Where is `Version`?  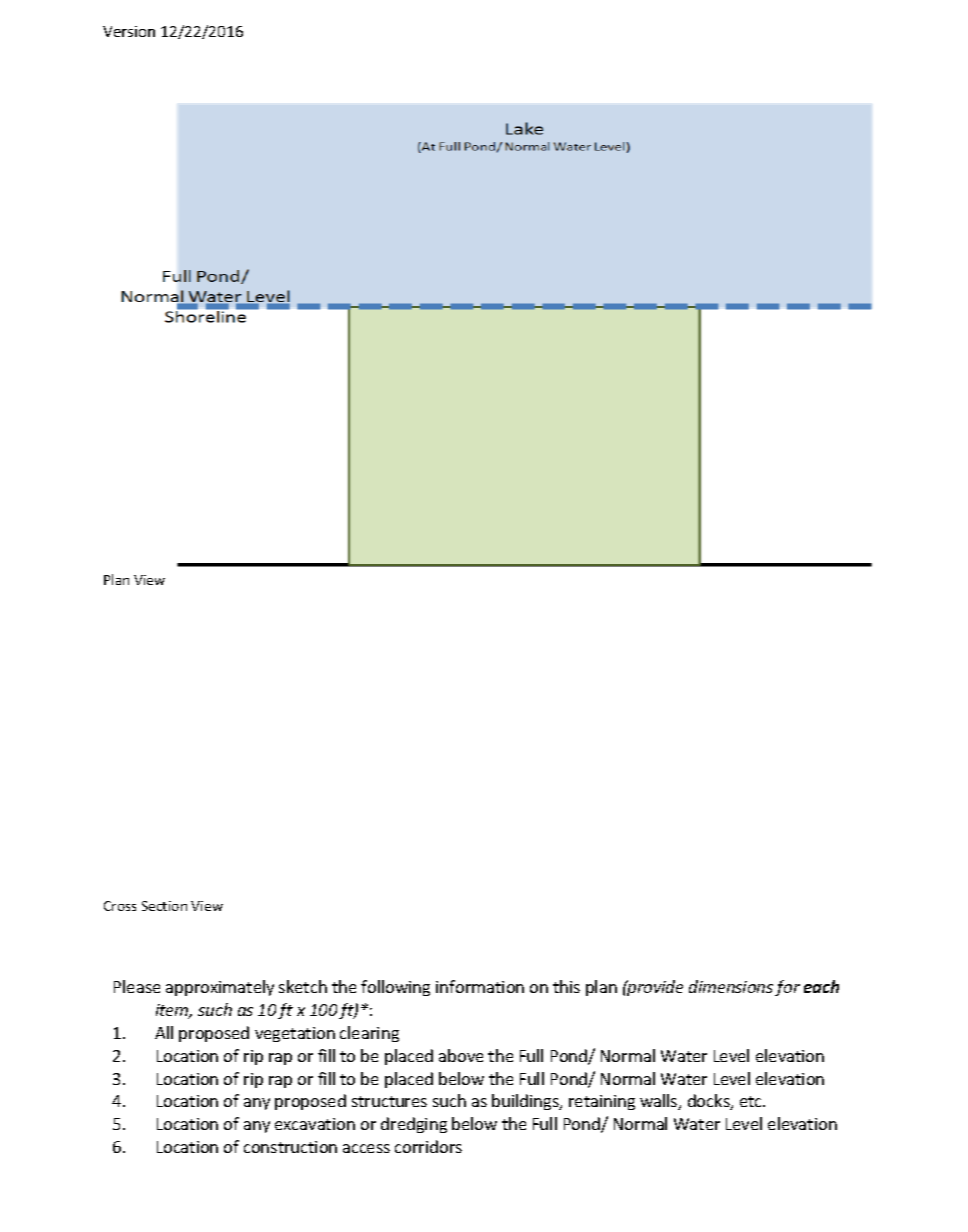 Version is located at coordinates (129, 31).
